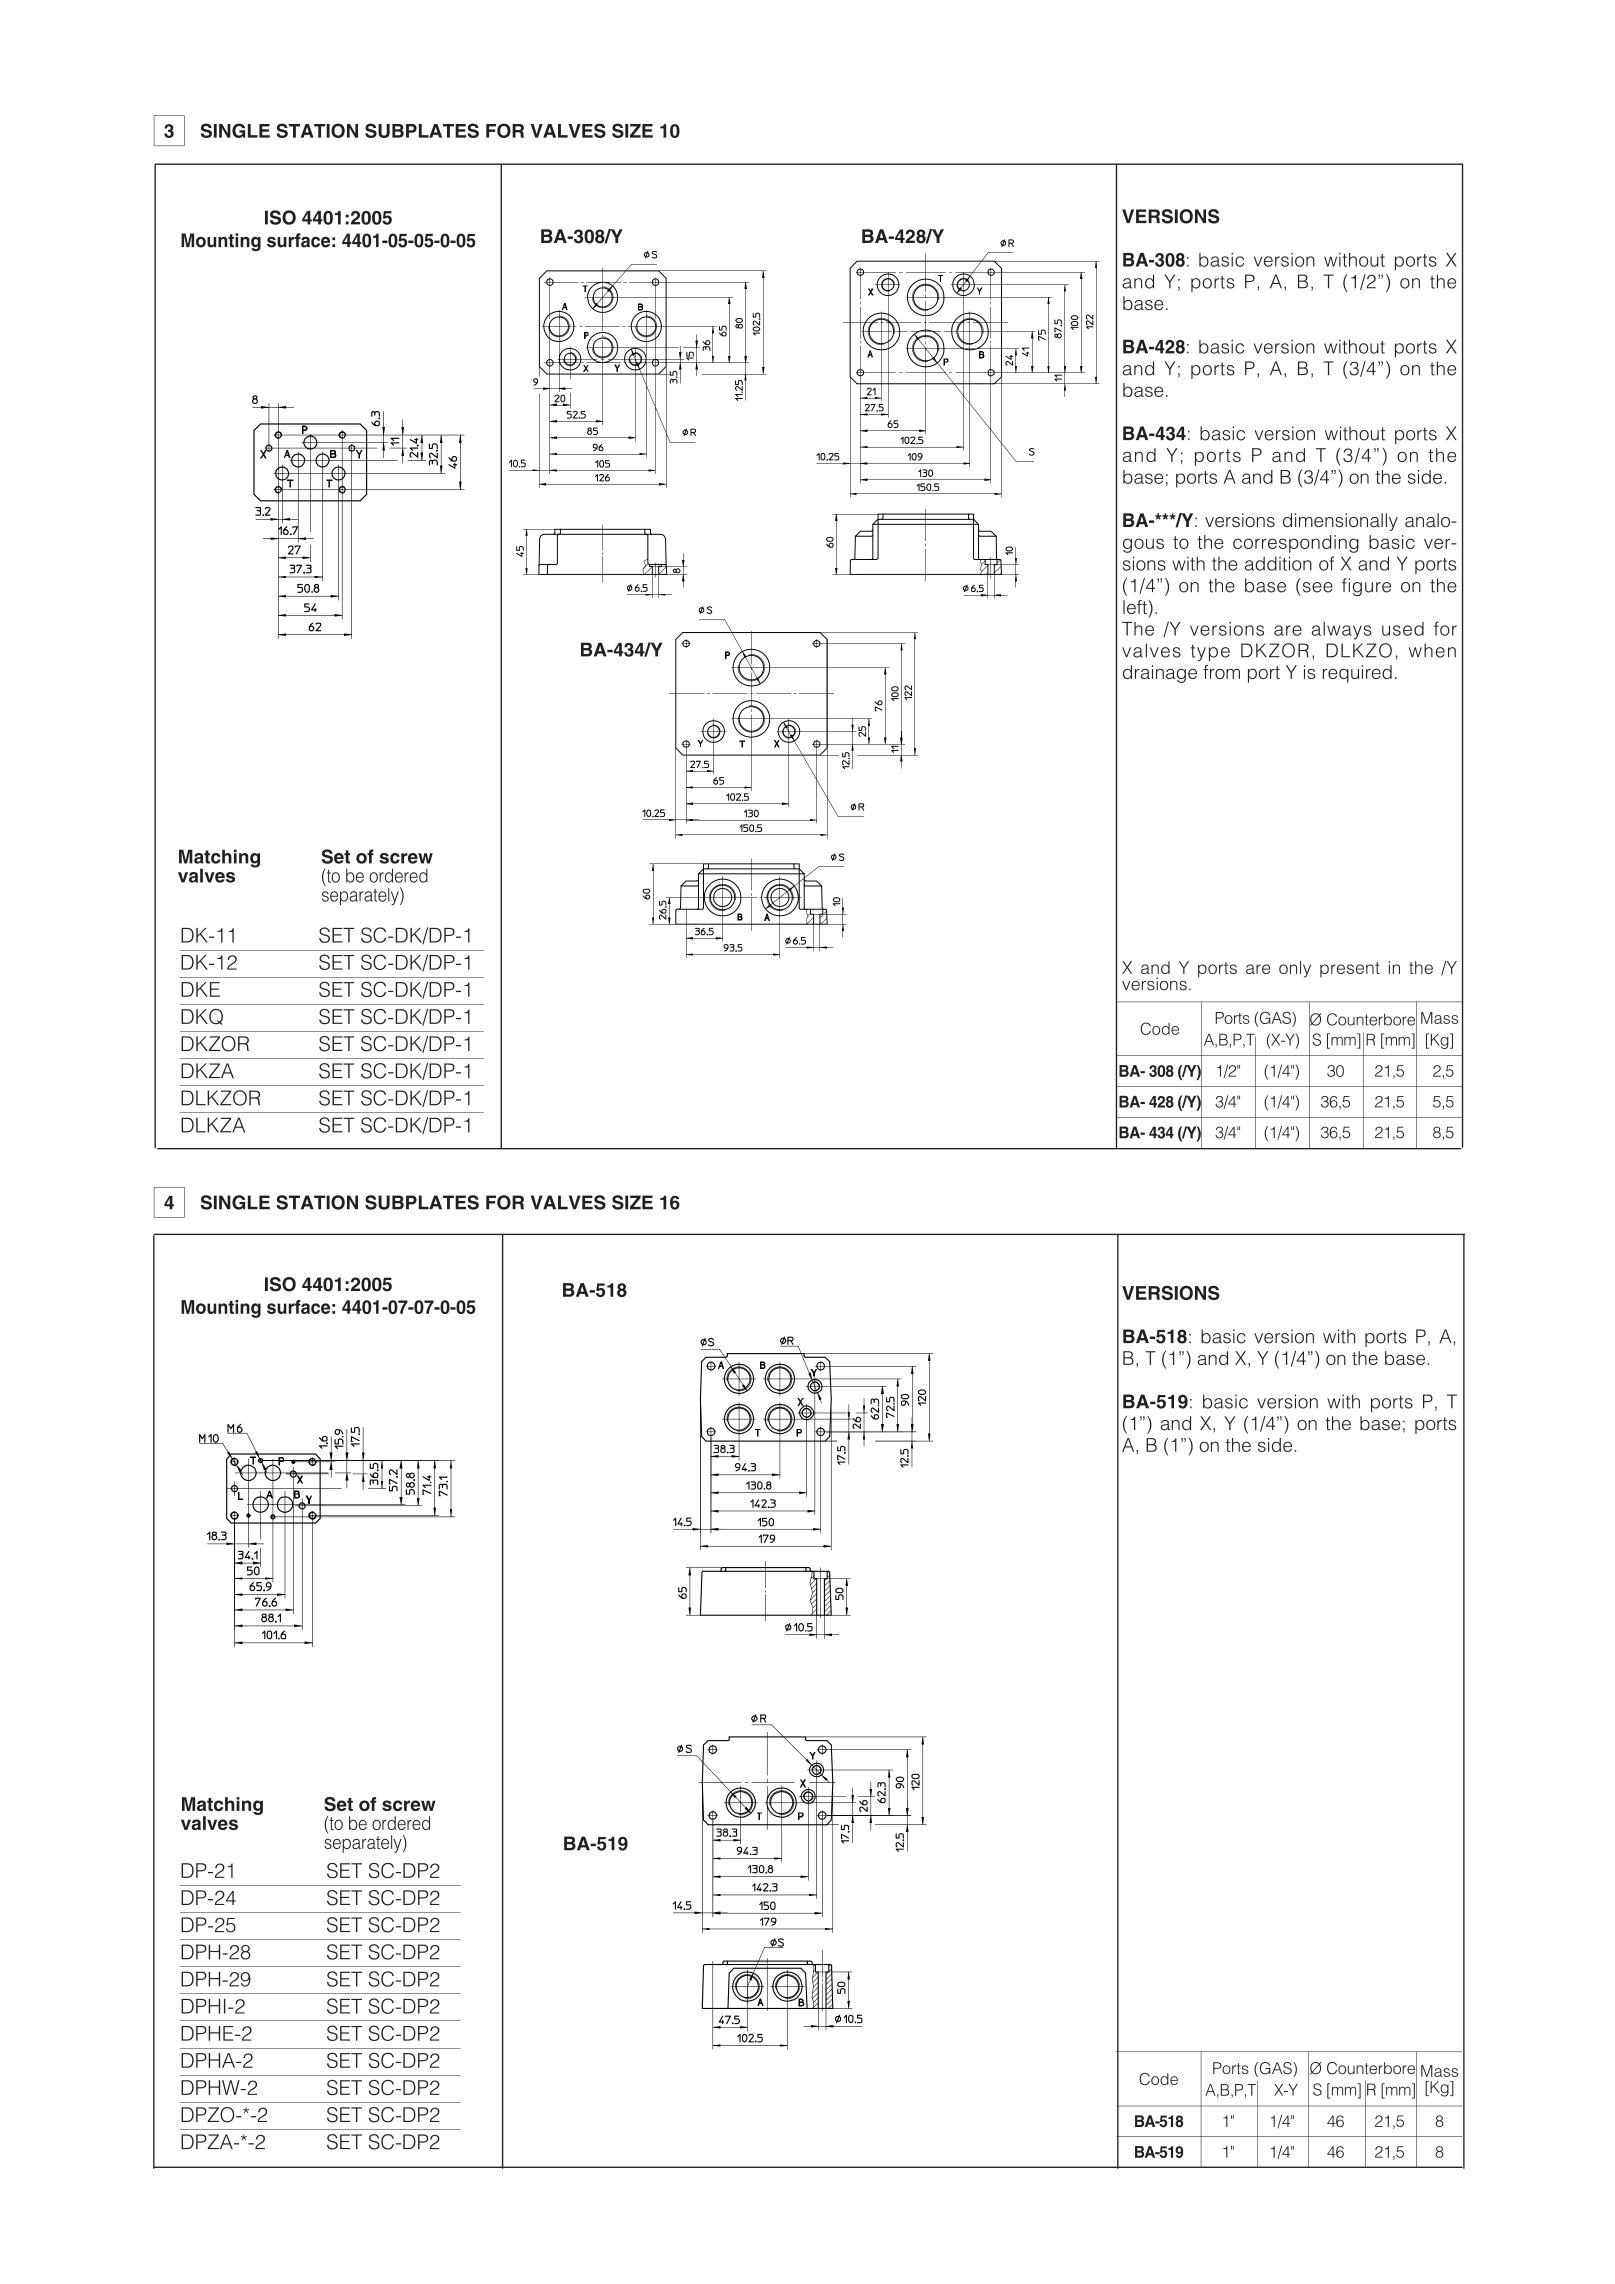  What do you see at coordinates (1350, 970) in the image?
I see `present` at bounding box center [1350, 970].
